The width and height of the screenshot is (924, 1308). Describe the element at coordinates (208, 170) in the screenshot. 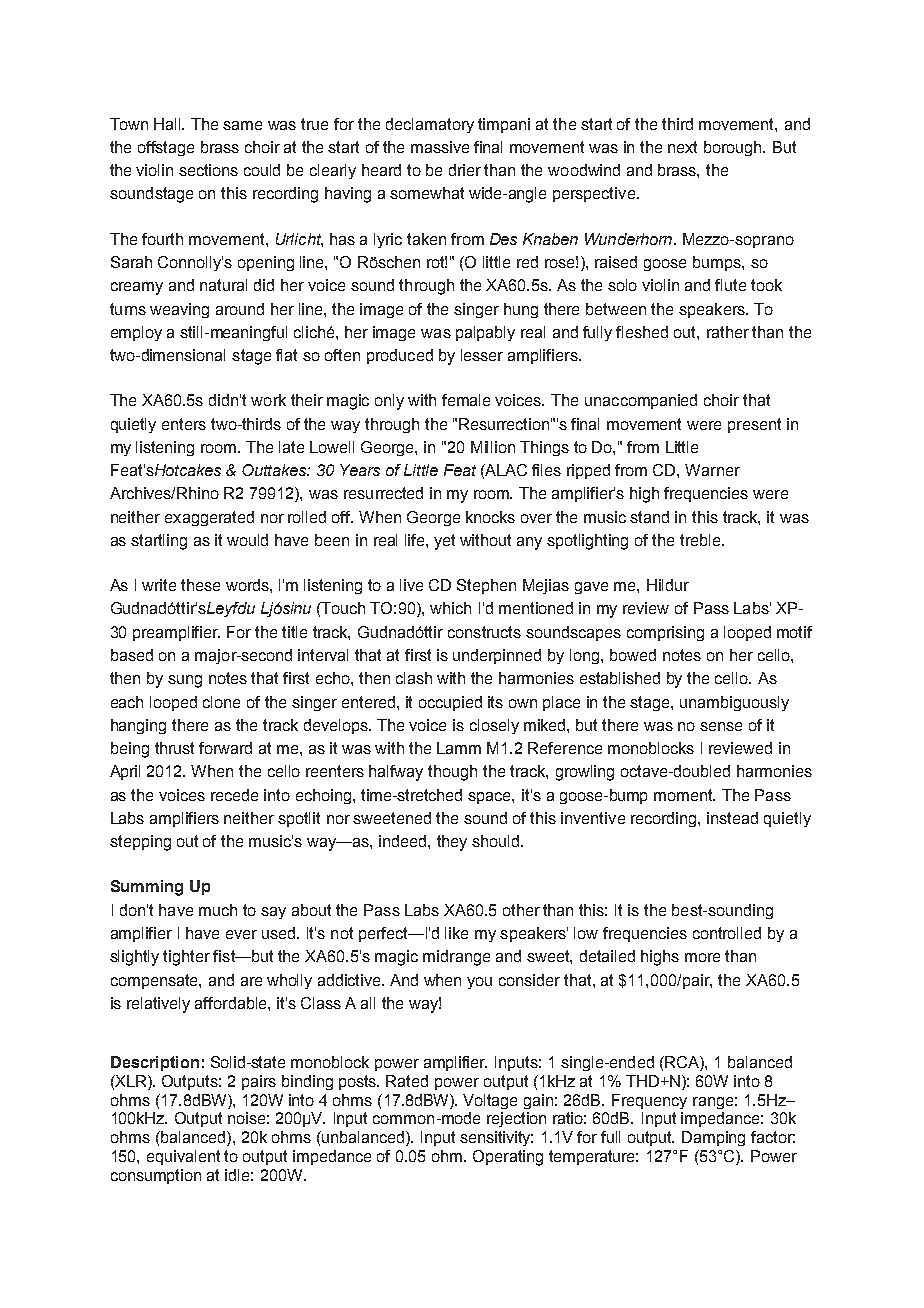

I see `sections` at that location.
